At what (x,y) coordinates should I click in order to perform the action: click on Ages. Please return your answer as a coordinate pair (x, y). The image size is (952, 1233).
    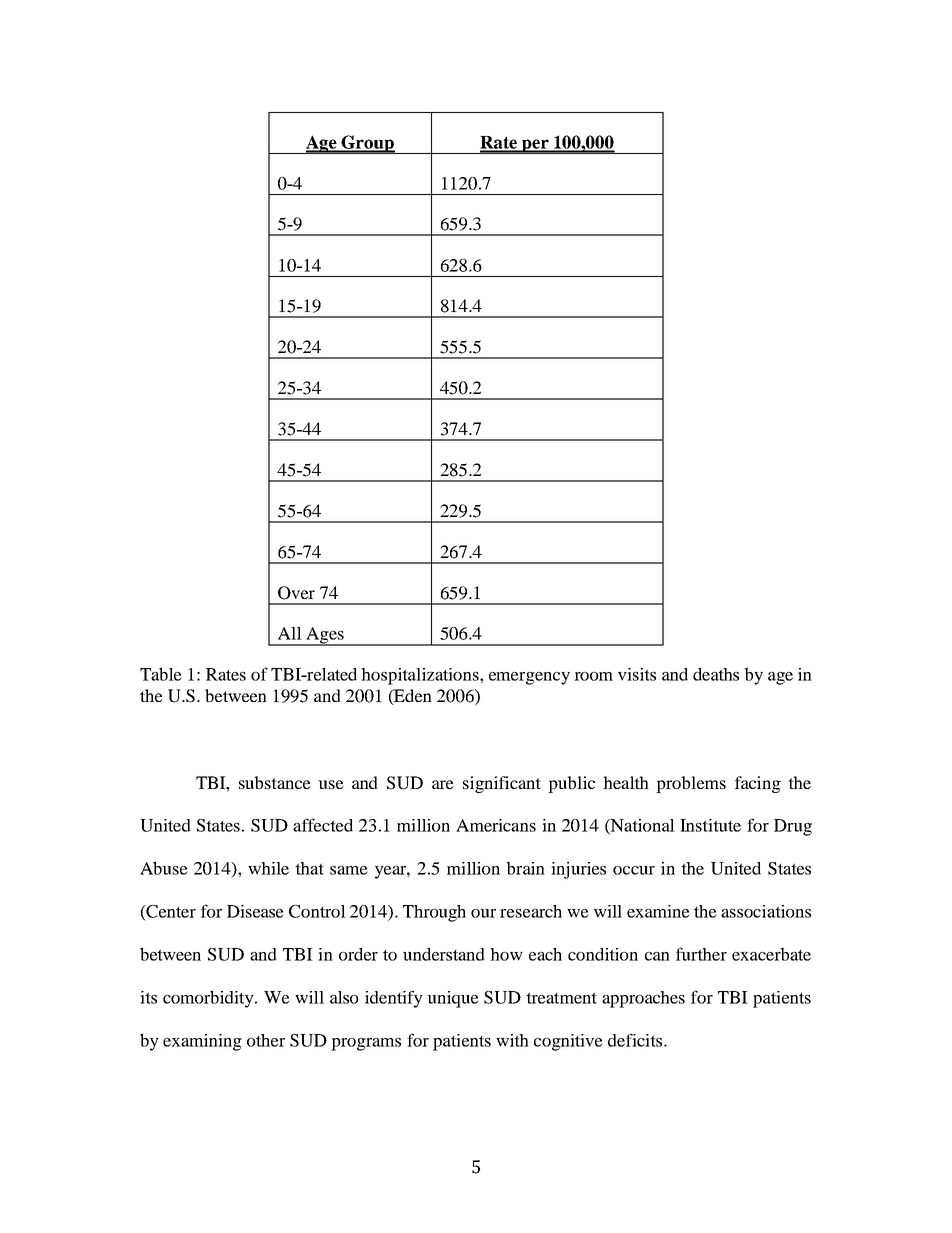
    Looking at the image, I should click on (325, 636).
